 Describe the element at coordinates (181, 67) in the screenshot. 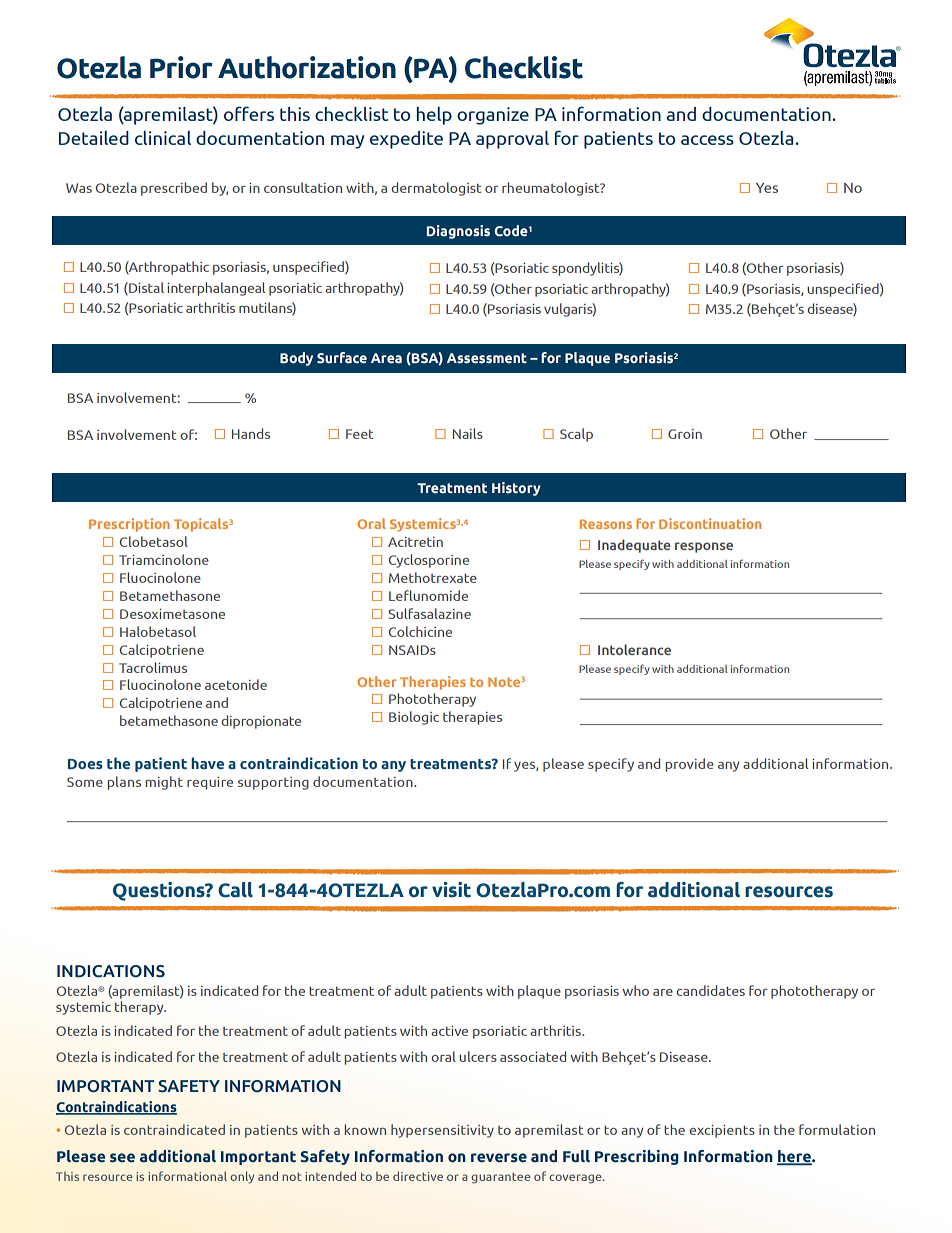

I see `Prior` at that location.
